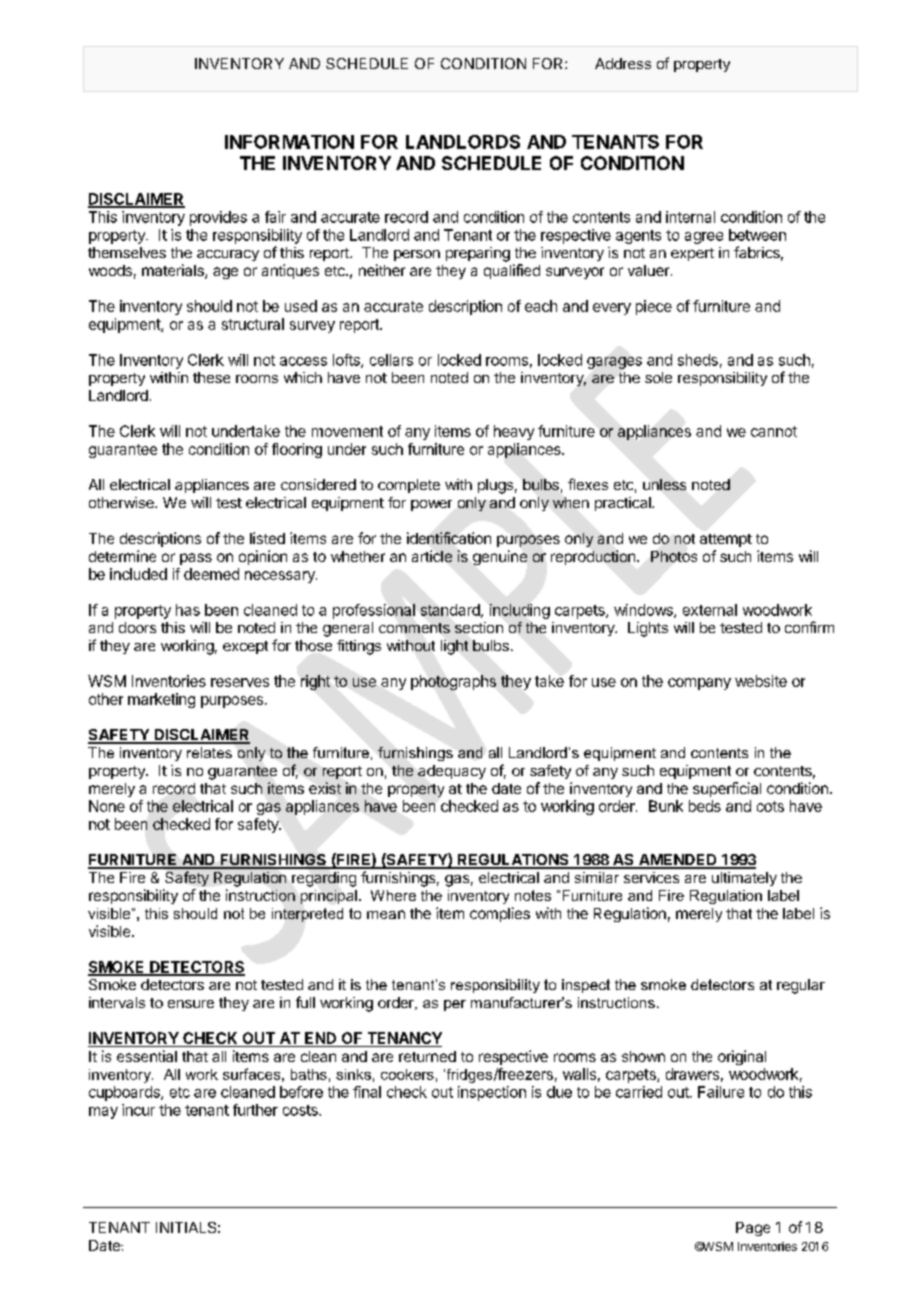  Describe the element at coordinates (367, 1092) in the document. I see `final` at that location.
